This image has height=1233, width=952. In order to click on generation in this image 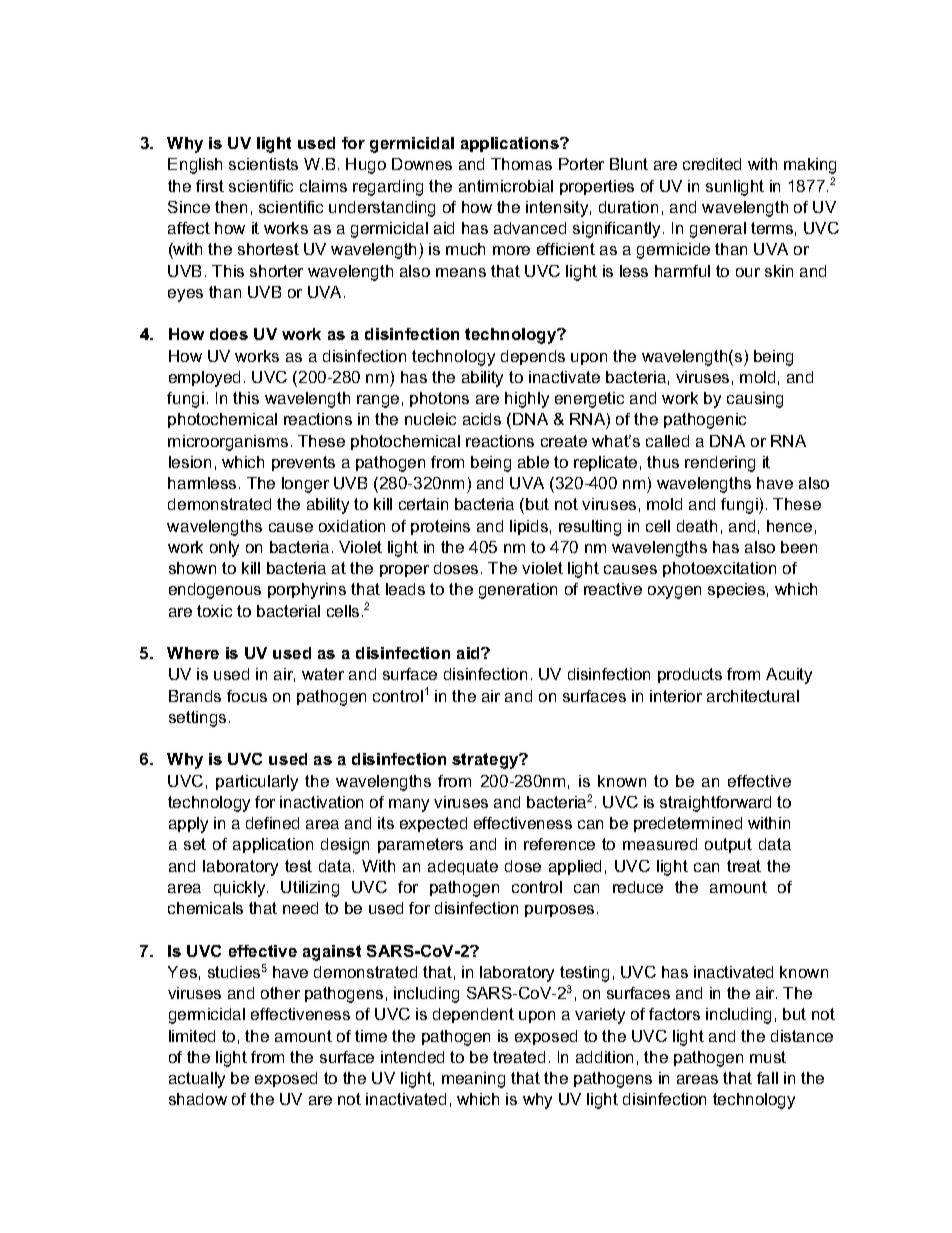, I will do `click(518, 591)`.
